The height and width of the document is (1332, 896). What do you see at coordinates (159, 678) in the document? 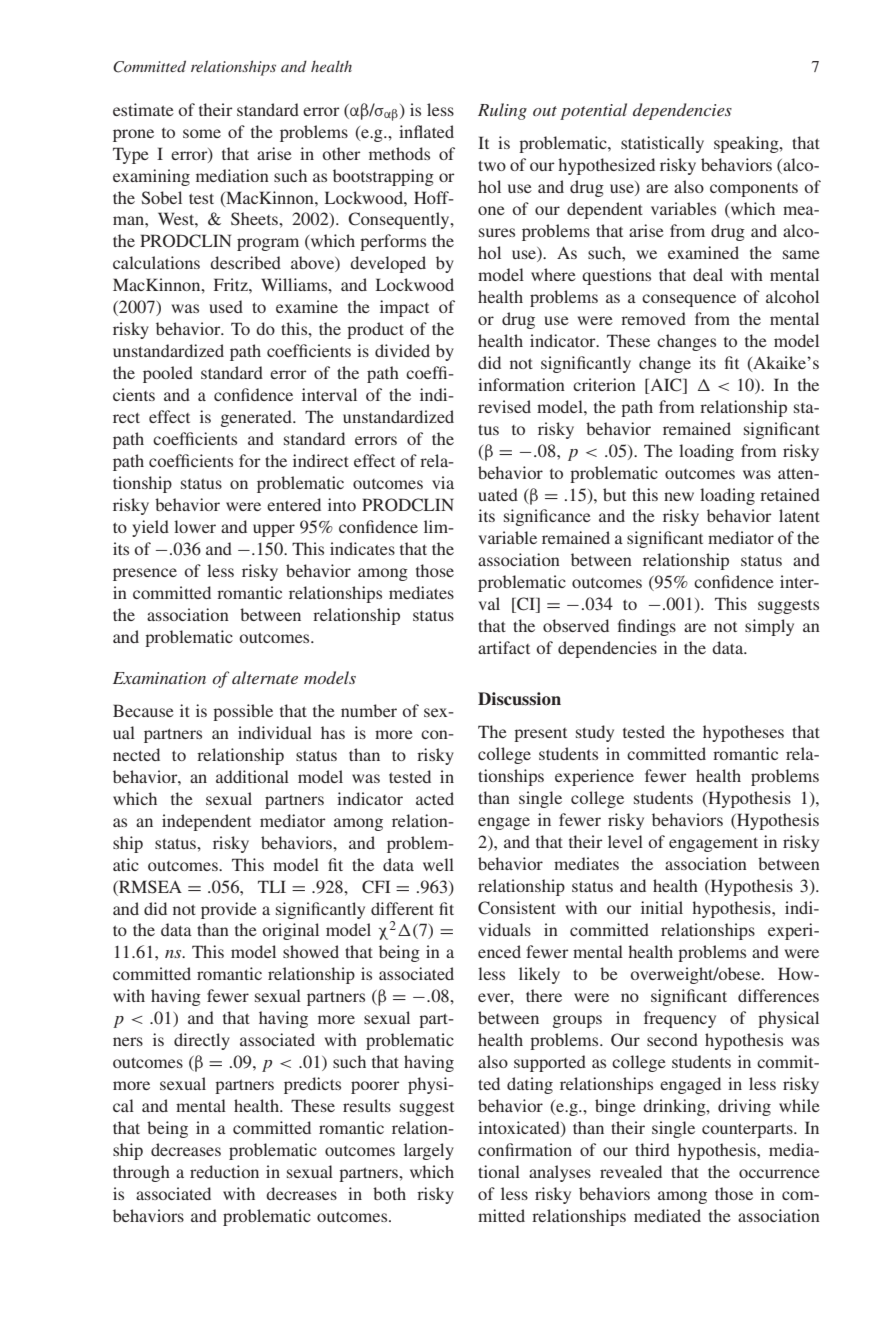
I see `Examination` at bounding box center [159, 678].
